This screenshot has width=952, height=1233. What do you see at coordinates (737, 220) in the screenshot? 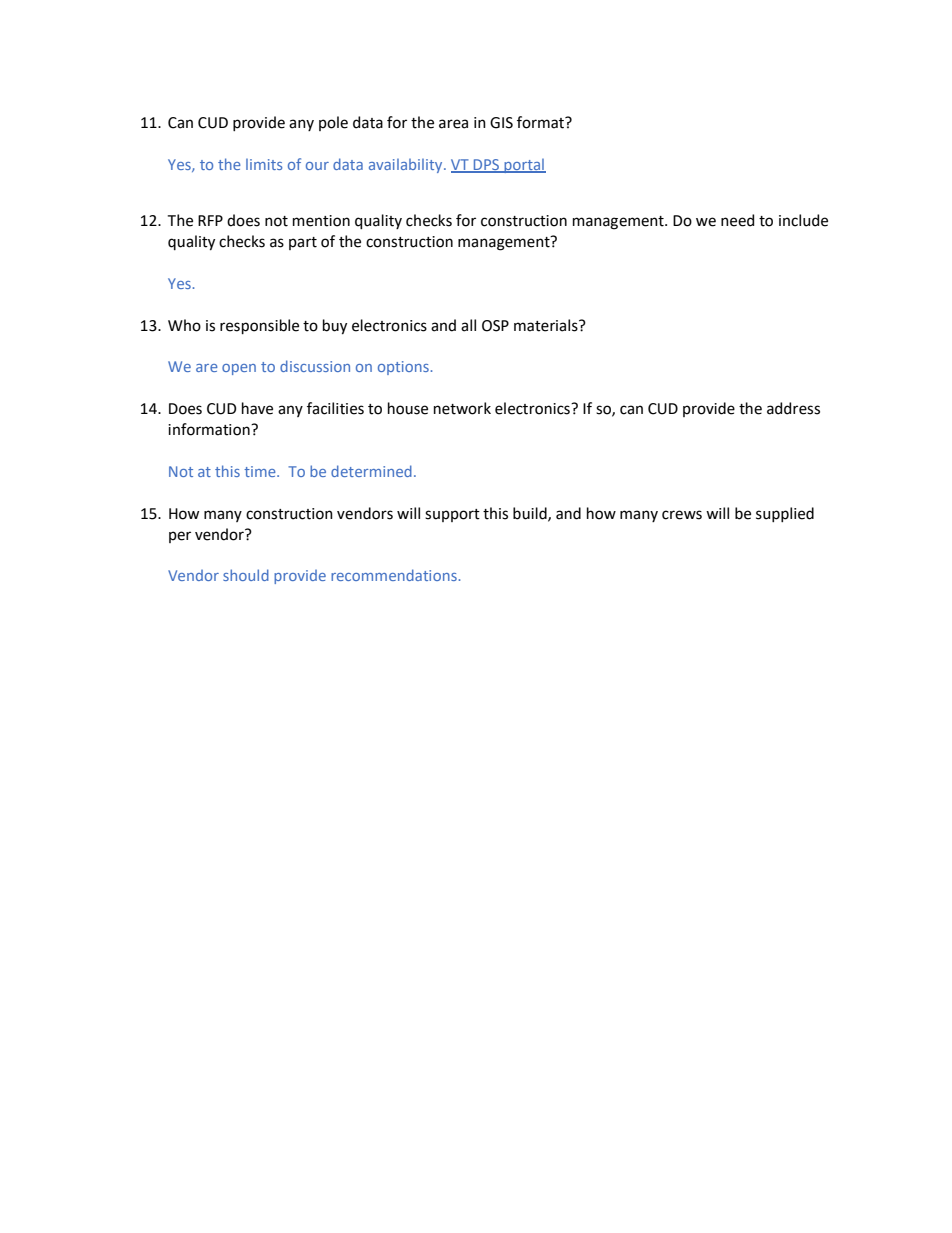
I see `need` at bounding box center [737, 220].
